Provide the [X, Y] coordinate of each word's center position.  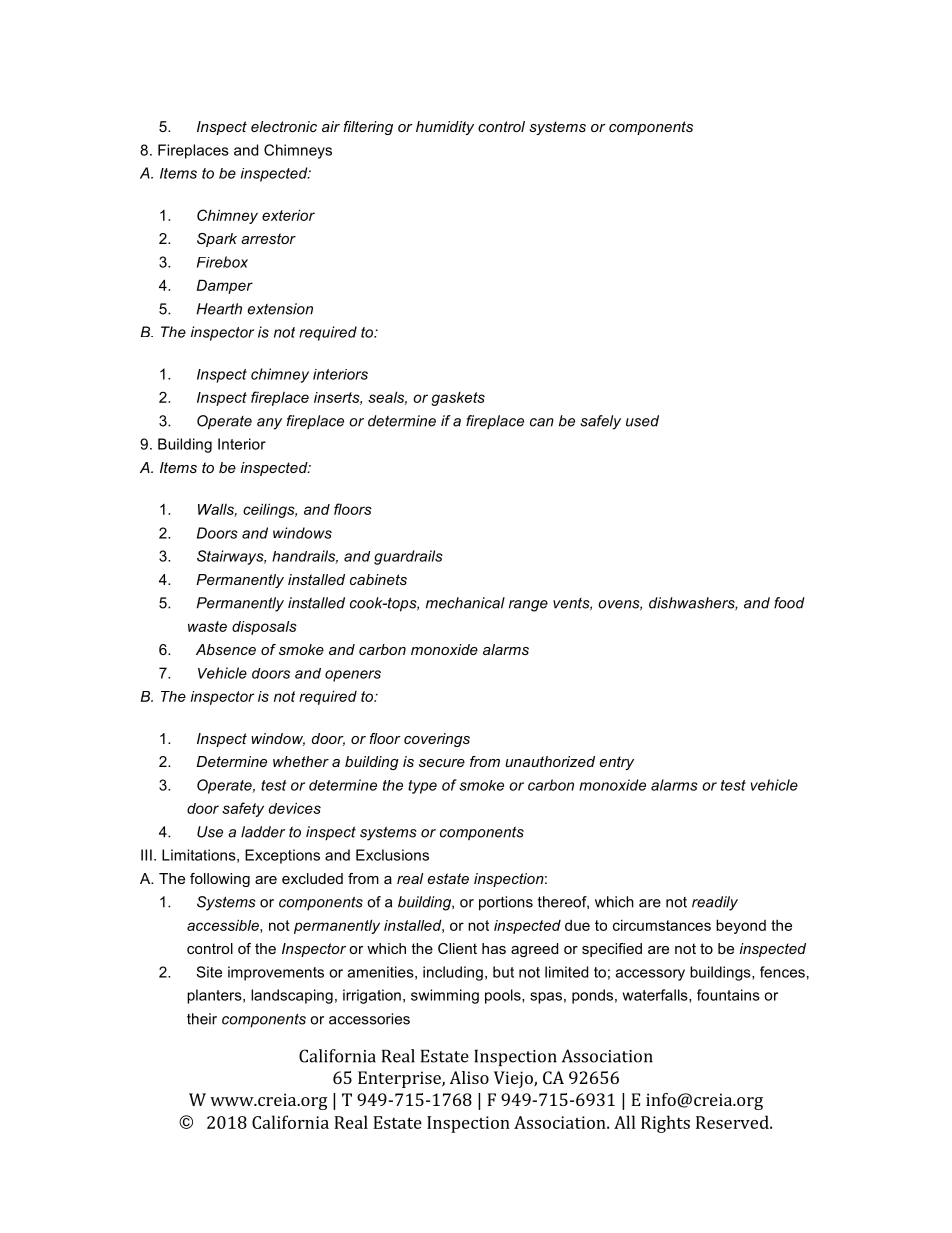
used [642, 421]
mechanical [465, 603]
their [202, 1019]
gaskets [458, 398]
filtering [368, 128]
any [269, 424]
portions [506, 903]
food [789, 603]
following [220, 880]
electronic [284, 126]
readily [715, 903]
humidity [445, 128]
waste [207, 626]
